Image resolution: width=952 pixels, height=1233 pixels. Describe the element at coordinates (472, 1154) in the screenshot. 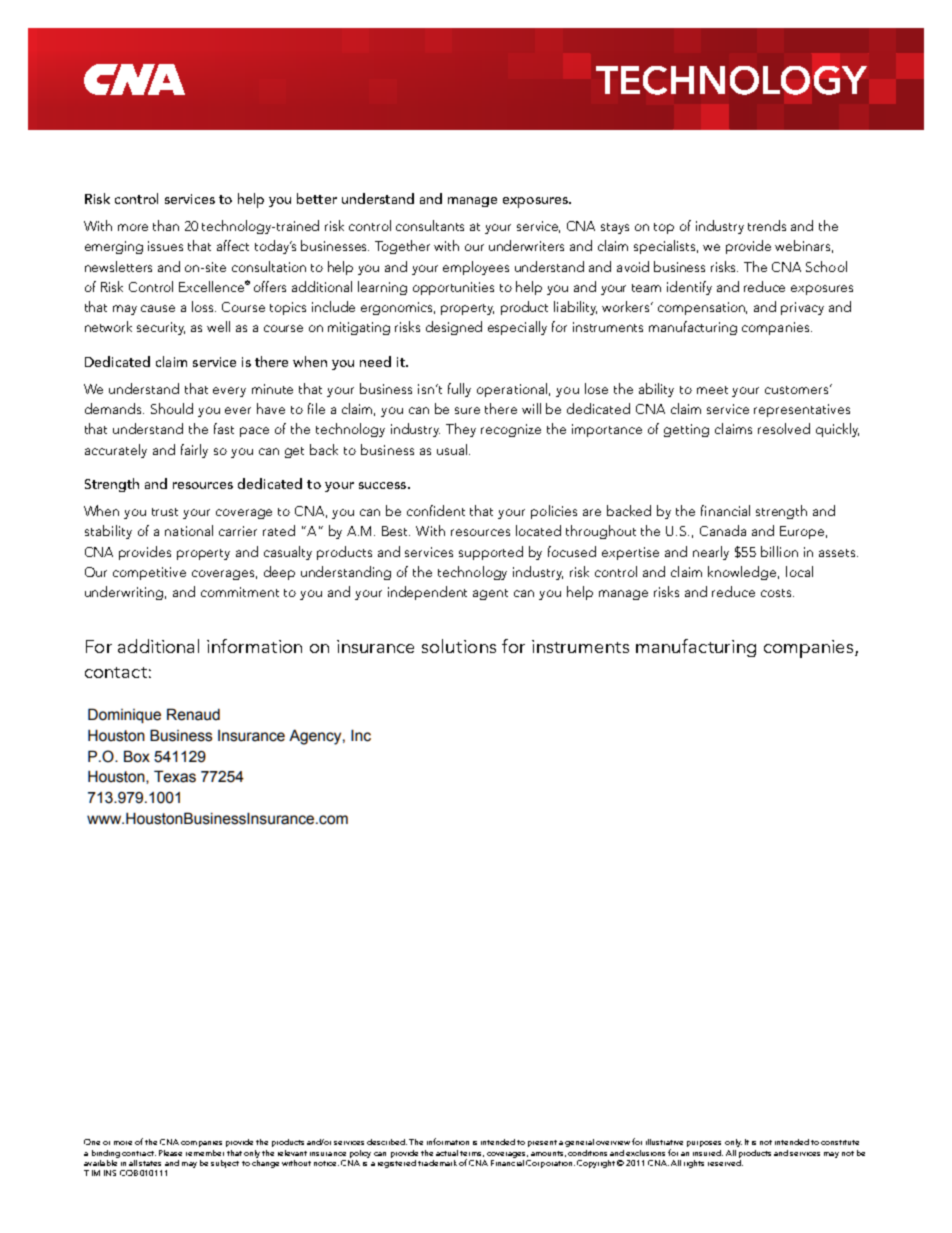

I see `terms` at that location.
